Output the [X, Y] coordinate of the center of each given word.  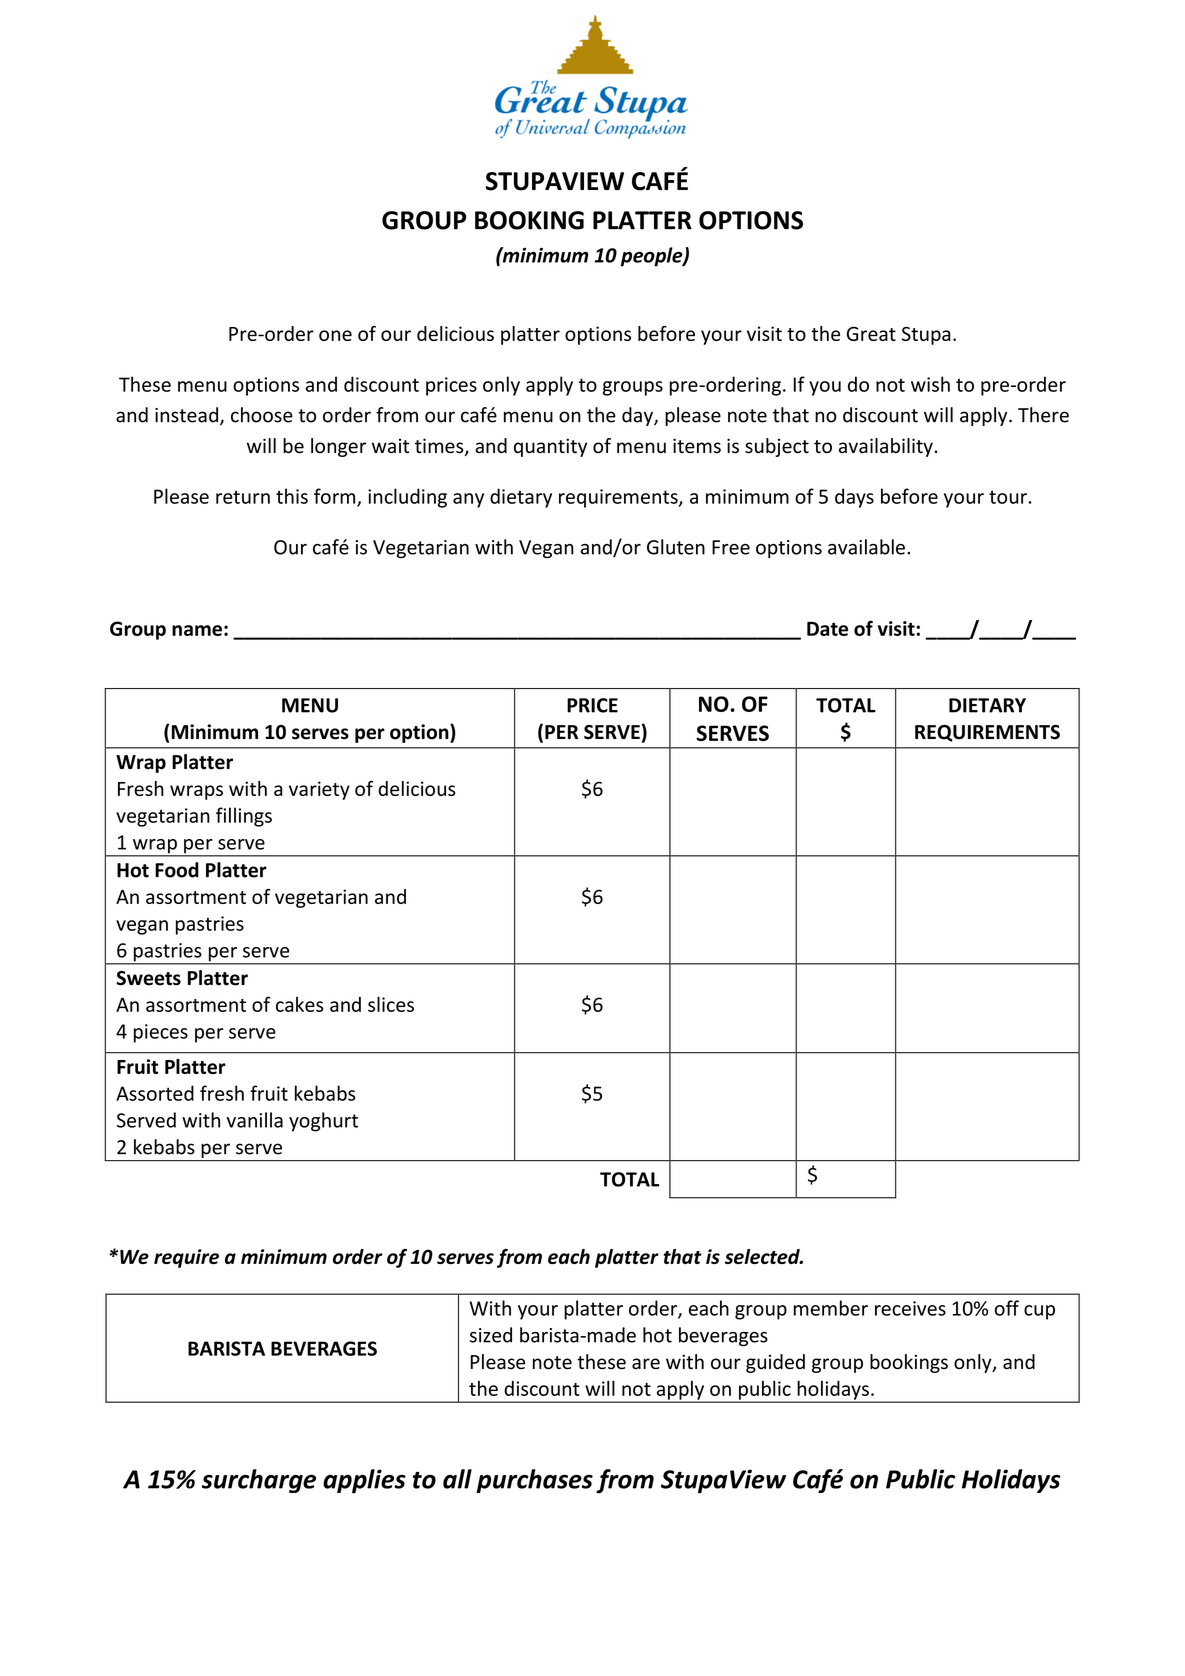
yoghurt [323, 1122]
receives [910, 1308]
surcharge [259, 1481]
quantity [550, 447]
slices [391, 1004]
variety [319, 790]
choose [262, 415]
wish [930, 384]
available [866, 547]
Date [827, 629]
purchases [534, 1481]
